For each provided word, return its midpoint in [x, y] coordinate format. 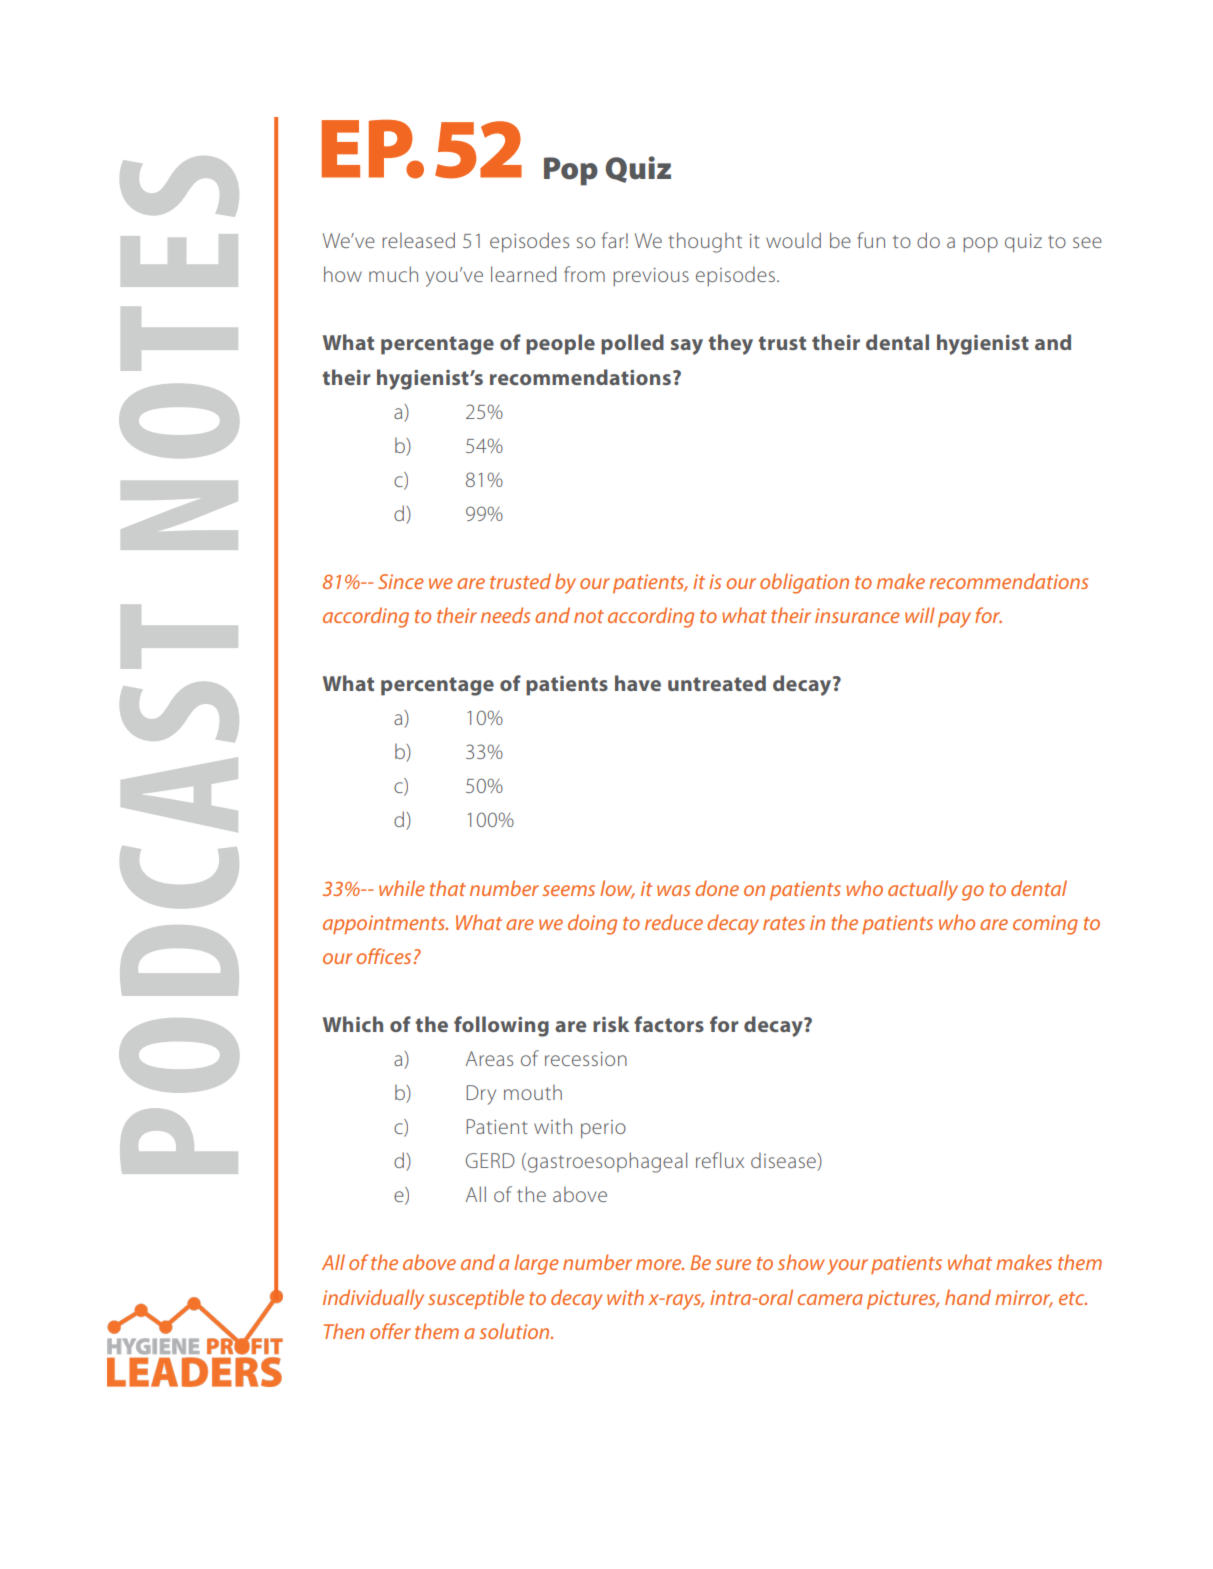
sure [733, 1264]
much [393, 274]
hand [968, 1297]
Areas [489, 1058]
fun [871, 240]
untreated [717, 683]
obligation [804, 583]
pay [954, 620]
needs [505, 615]
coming [1045, 925]
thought [705, 242]
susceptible [476, 1299]
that [448, 888]
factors [669, 1024]
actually [923, 890]
